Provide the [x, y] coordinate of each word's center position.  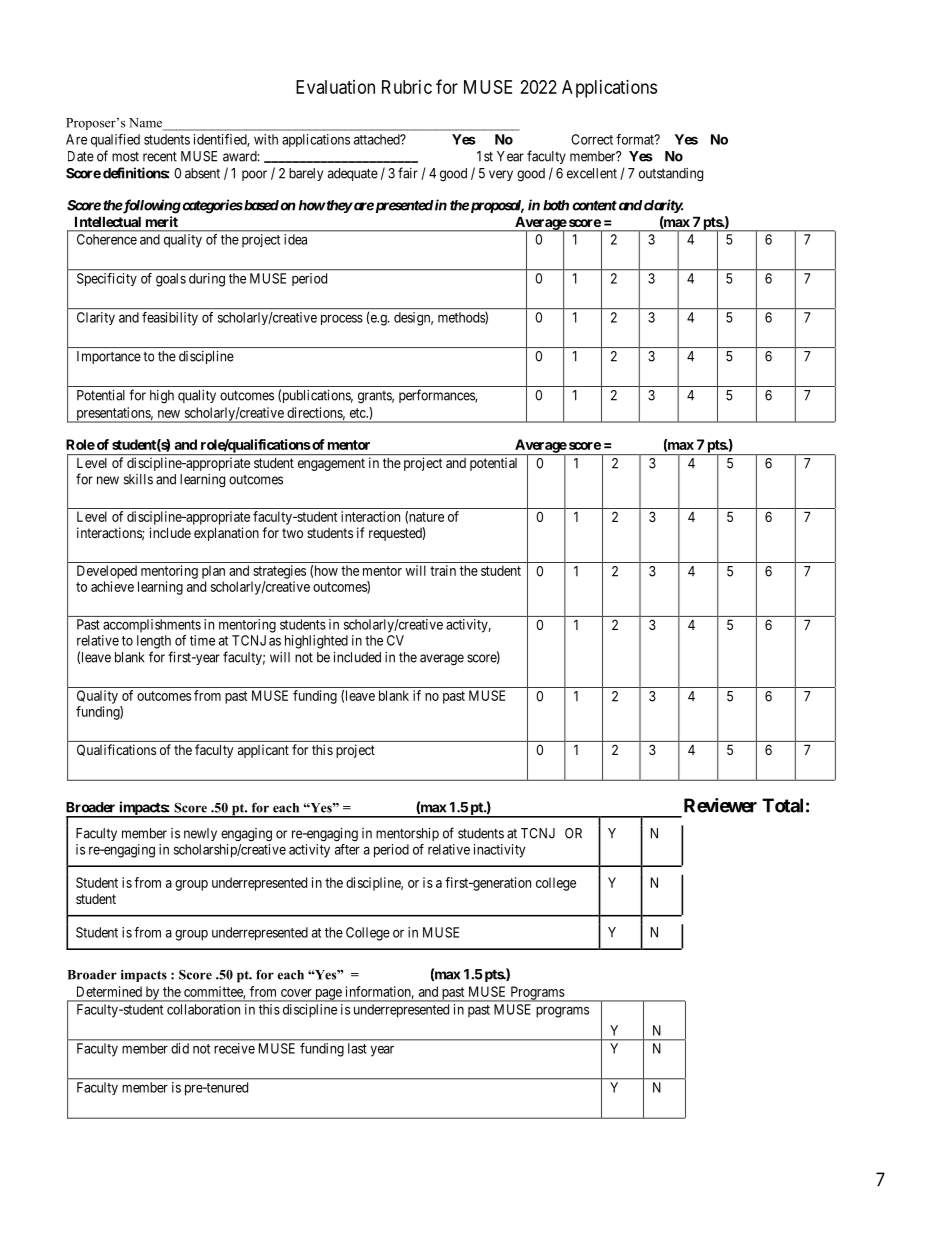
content [594, 205]
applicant [263, 751]
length [154, 642]
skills [138, 479]
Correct [592, 139]
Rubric [407, 87]
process [342, 319]
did [180, 1048]
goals [171, 280]
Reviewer [720, 805]
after [347, 849]
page [328, 995]
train [443, 570]
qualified [115, 140]
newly [200, 834]
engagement [331, 464]
